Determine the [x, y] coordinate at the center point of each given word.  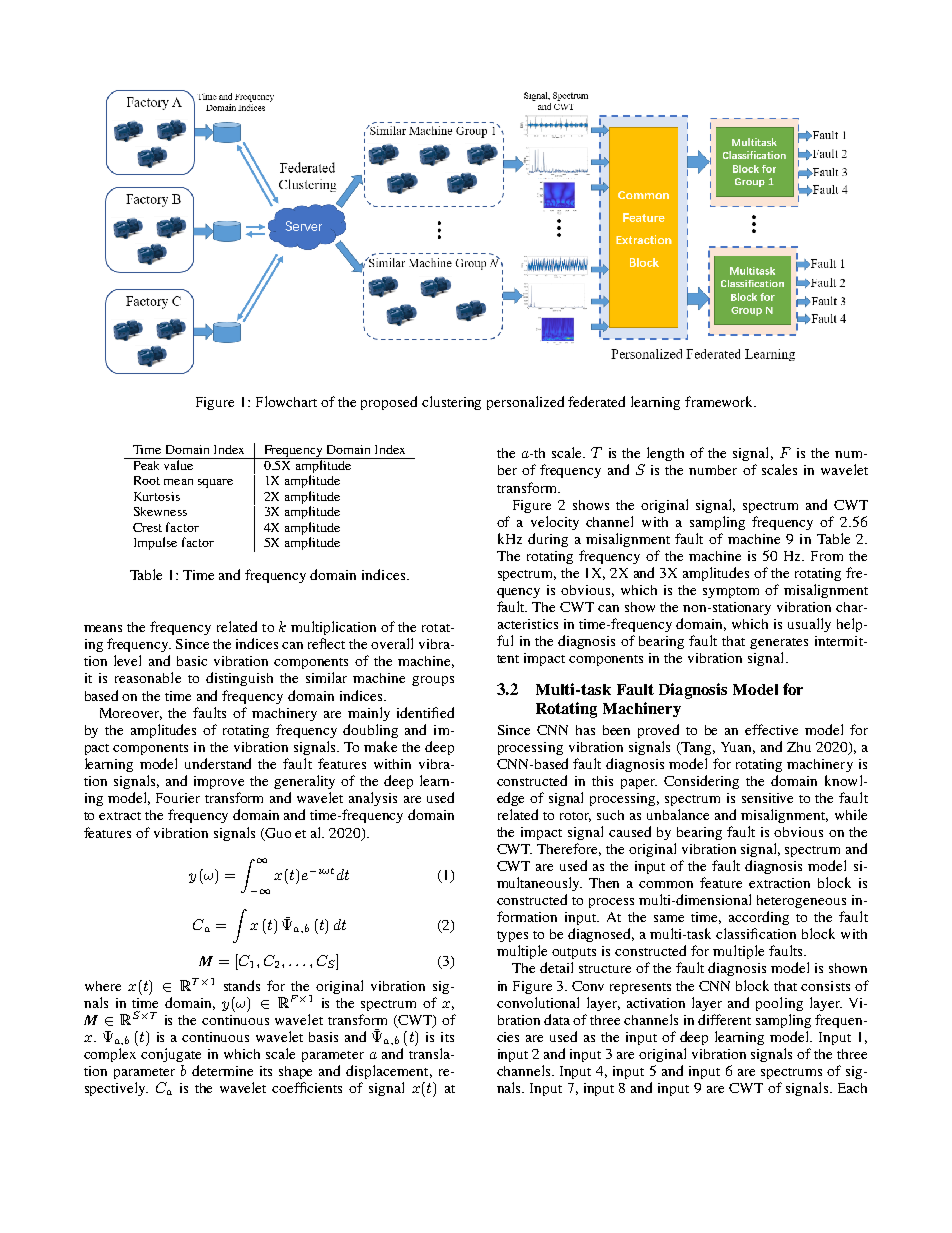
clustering [451, 403]
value [178, 464]
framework [720, 401]
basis [323, 1037]
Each [852, 1088]
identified [425, 712]
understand [218, 763]
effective [771, 729]
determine [222, 1070]
